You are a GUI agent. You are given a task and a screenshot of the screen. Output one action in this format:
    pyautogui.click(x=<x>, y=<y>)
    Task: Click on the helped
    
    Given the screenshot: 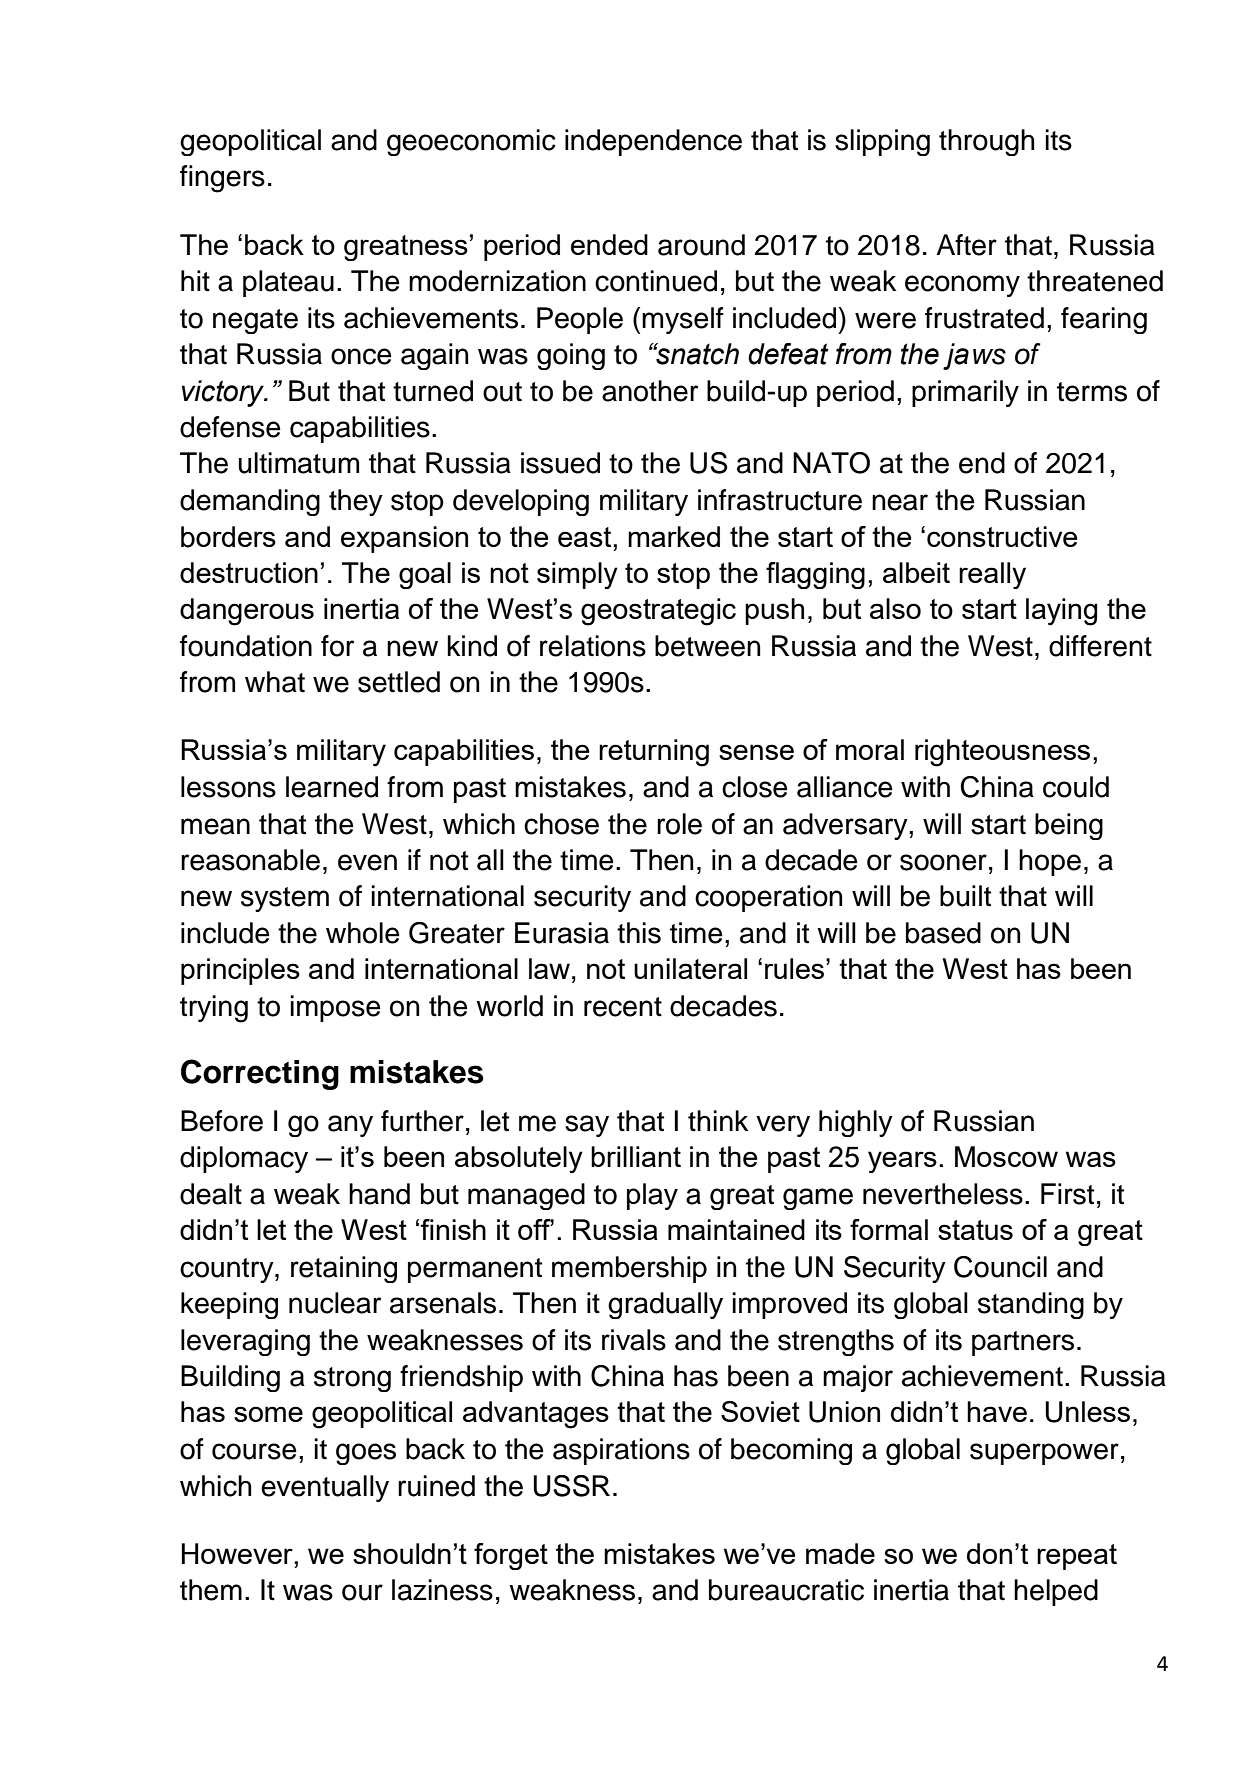 What is the action you would take?
    pyautogui.click(x=1056, y=1592)
